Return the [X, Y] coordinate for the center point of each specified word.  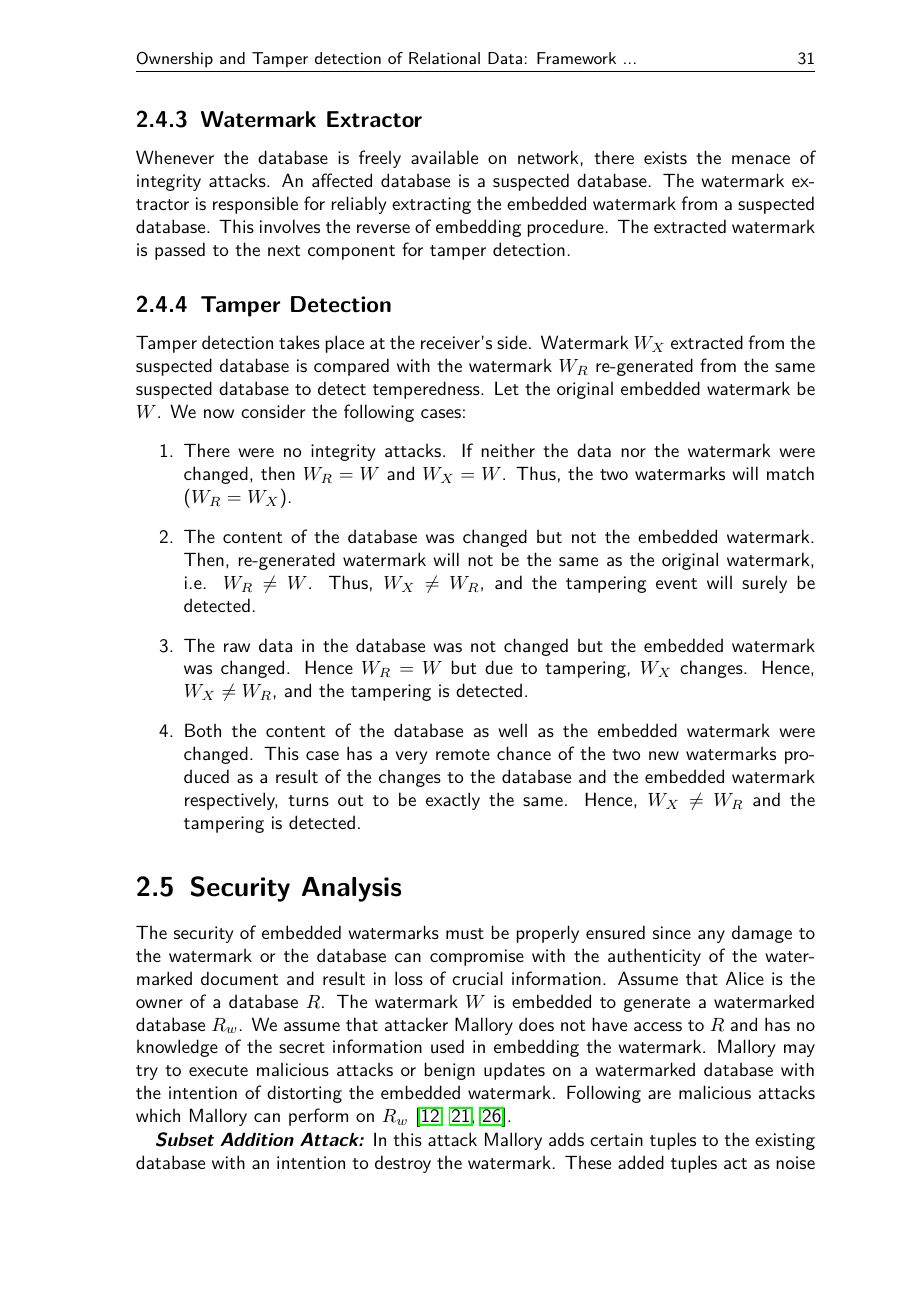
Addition [257, 1139]
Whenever [175, 157]
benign [450, 1071]
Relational [444, 58]
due [499, 667]
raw [237, 647]
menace [761, 159]
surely [764, 584]
